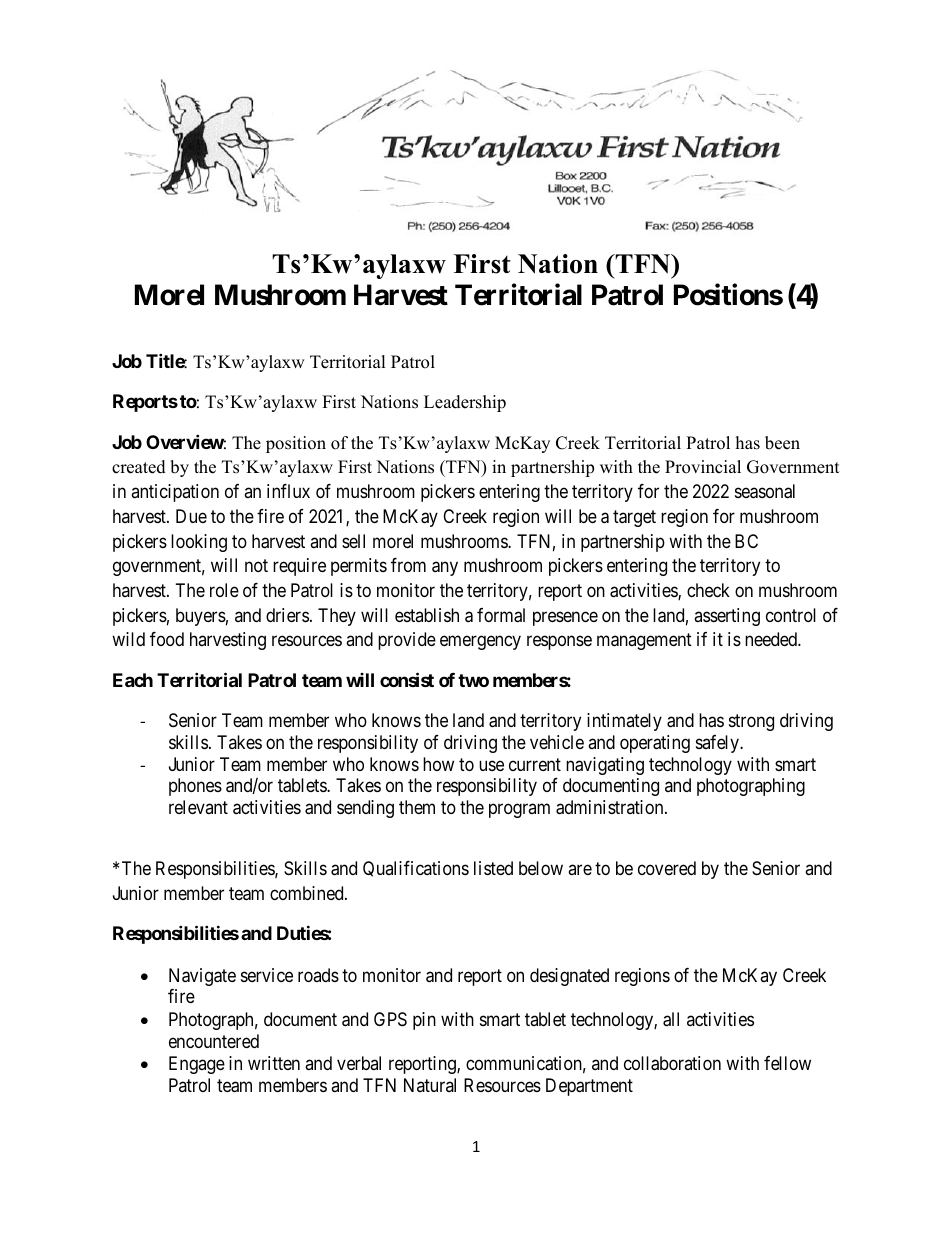  Describe the element at coordinates (139, 467) in the document. I see `created` at that location.
